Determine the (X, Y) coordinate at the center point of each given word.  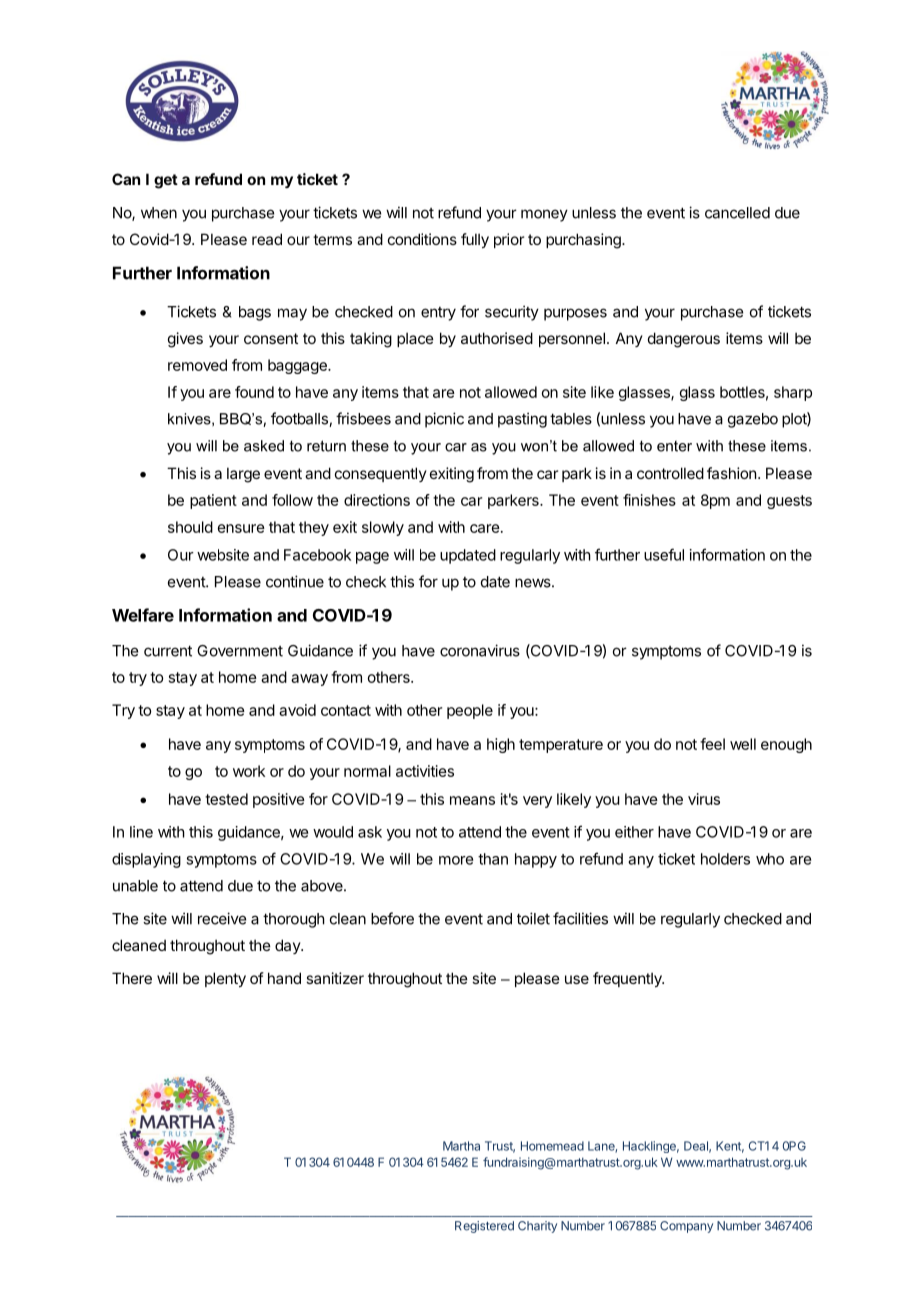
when (159, 213)
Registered (484, 1227)
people (470, 711)
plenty (225, 979)
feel (712, 744)
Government (240, 651)
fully (475, 240)
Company (686, 1227)
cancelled (737, 213)
